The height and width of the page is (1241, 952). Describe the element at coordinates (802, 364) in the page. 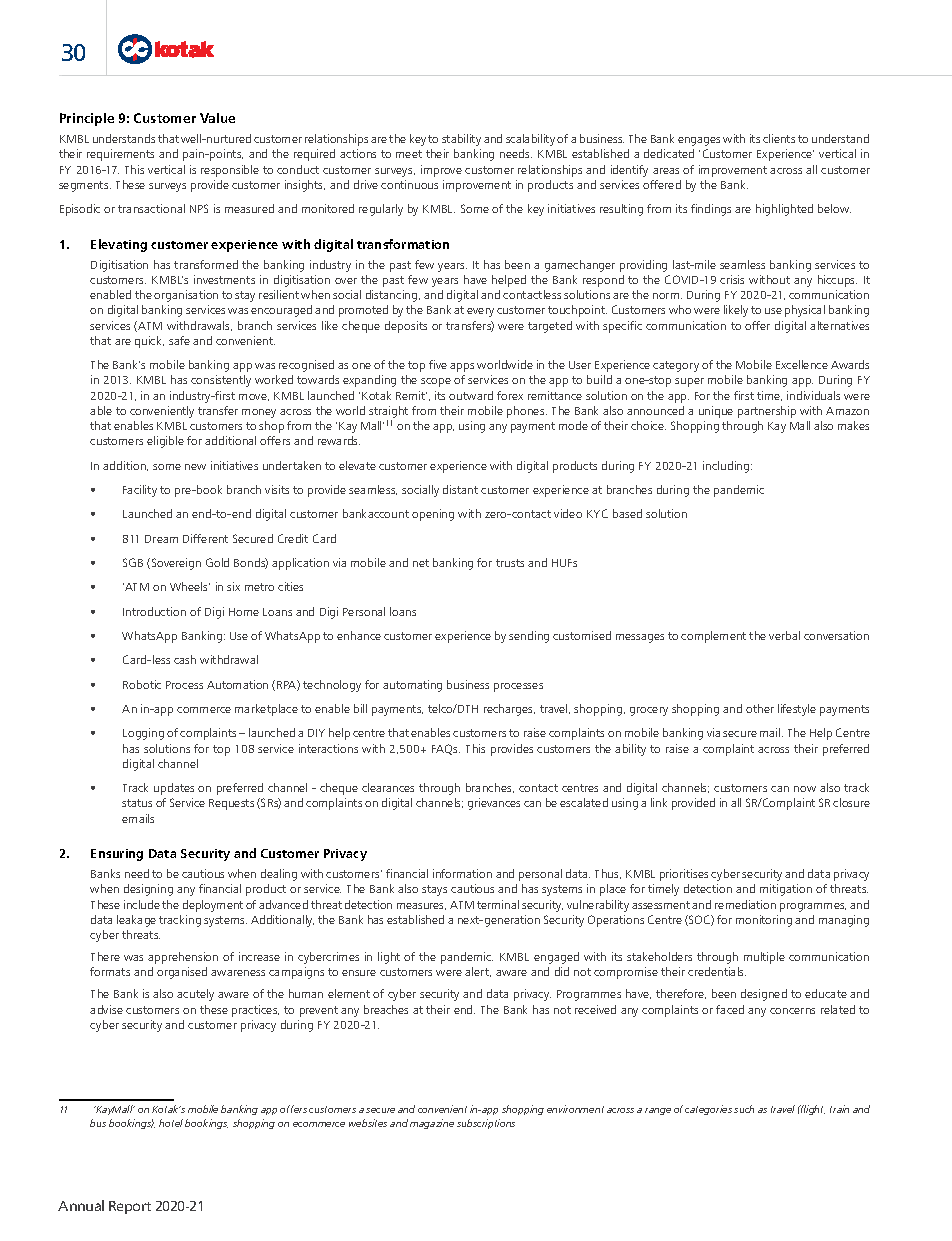

I see `Excellence` at that location.
